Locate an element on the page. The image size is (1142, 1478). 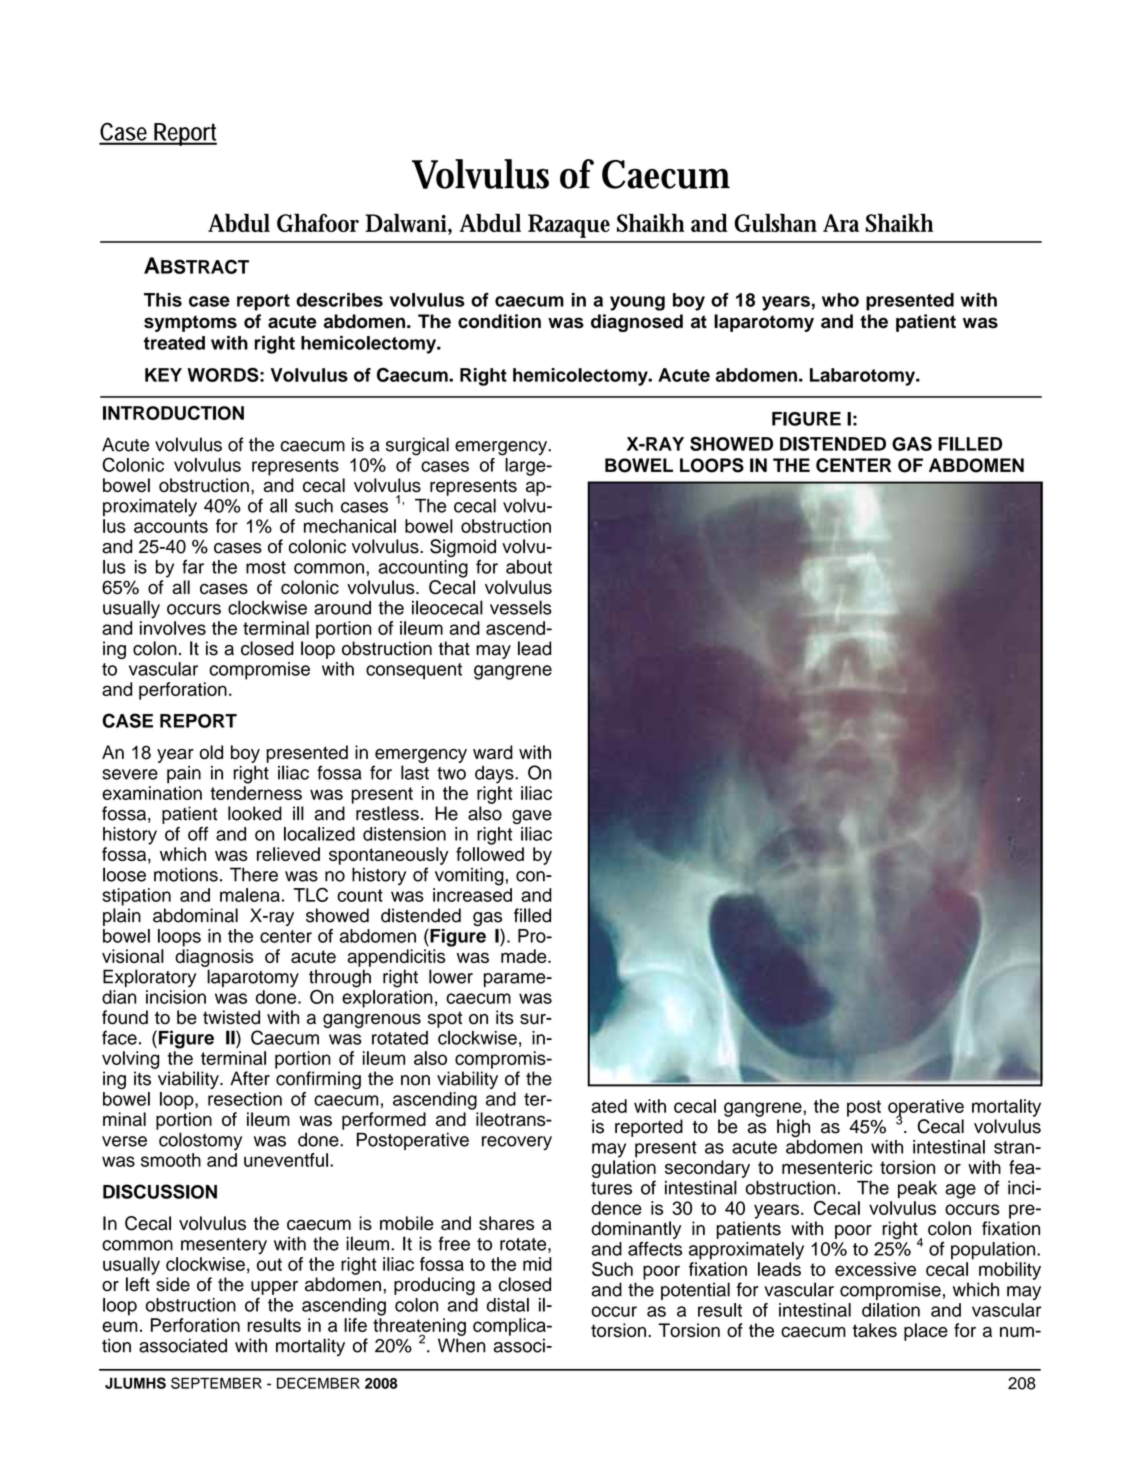
off is located at coordinates (198, 834).
